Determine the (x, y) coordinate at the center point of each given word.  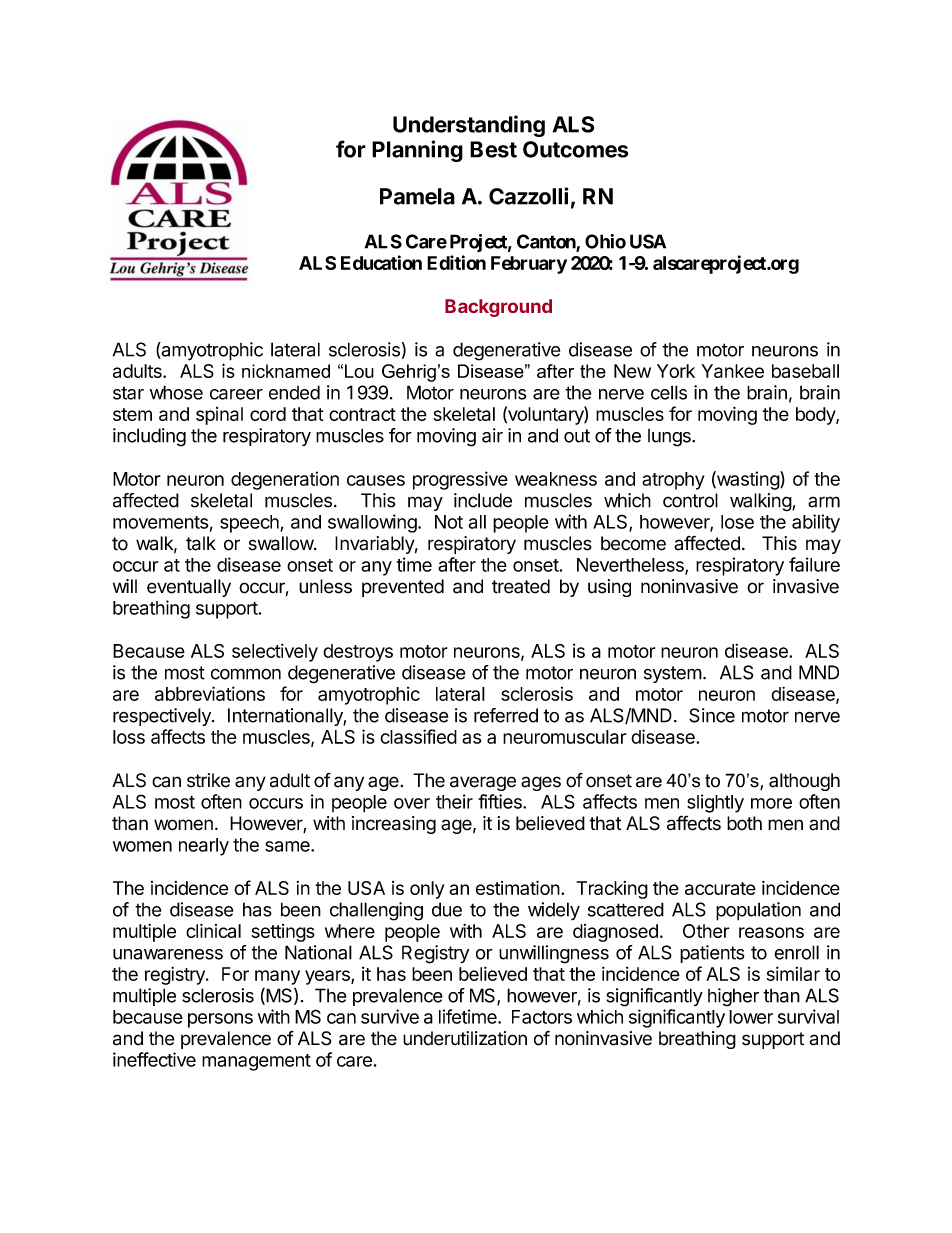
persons (220, 1020)
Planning (417, 151)
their (454, 801)
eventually (189, 588)
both (744, 823)
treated (521, 586)
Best (493, 149)
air (492, 435)
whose (176, 392)
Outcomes (576, 149)
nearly (204, 847)
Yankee (732, 371)
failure (814, 564)
